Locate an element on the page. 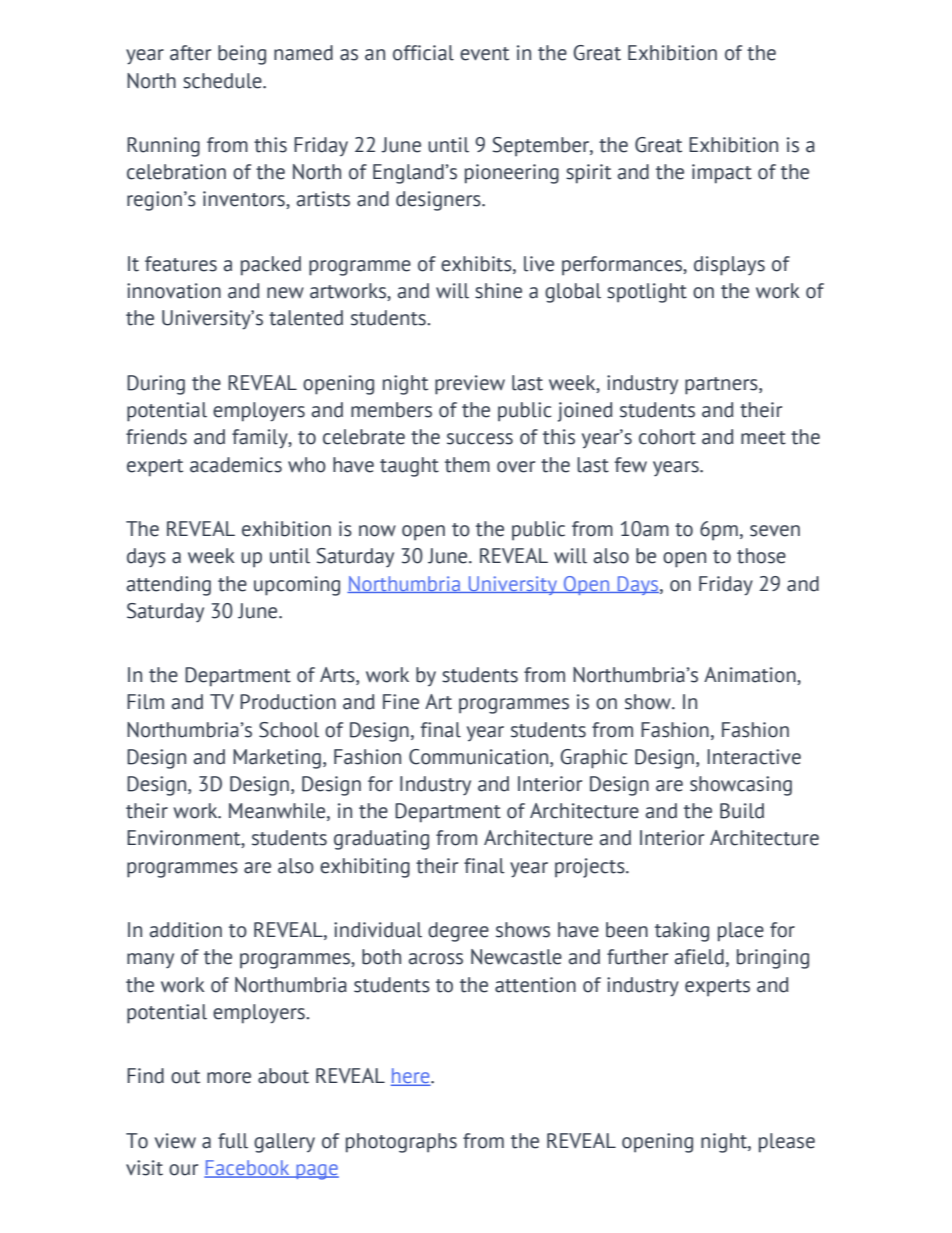 The height and width of the image is (1233, 952). impact is located at coordinates (722, 174).
